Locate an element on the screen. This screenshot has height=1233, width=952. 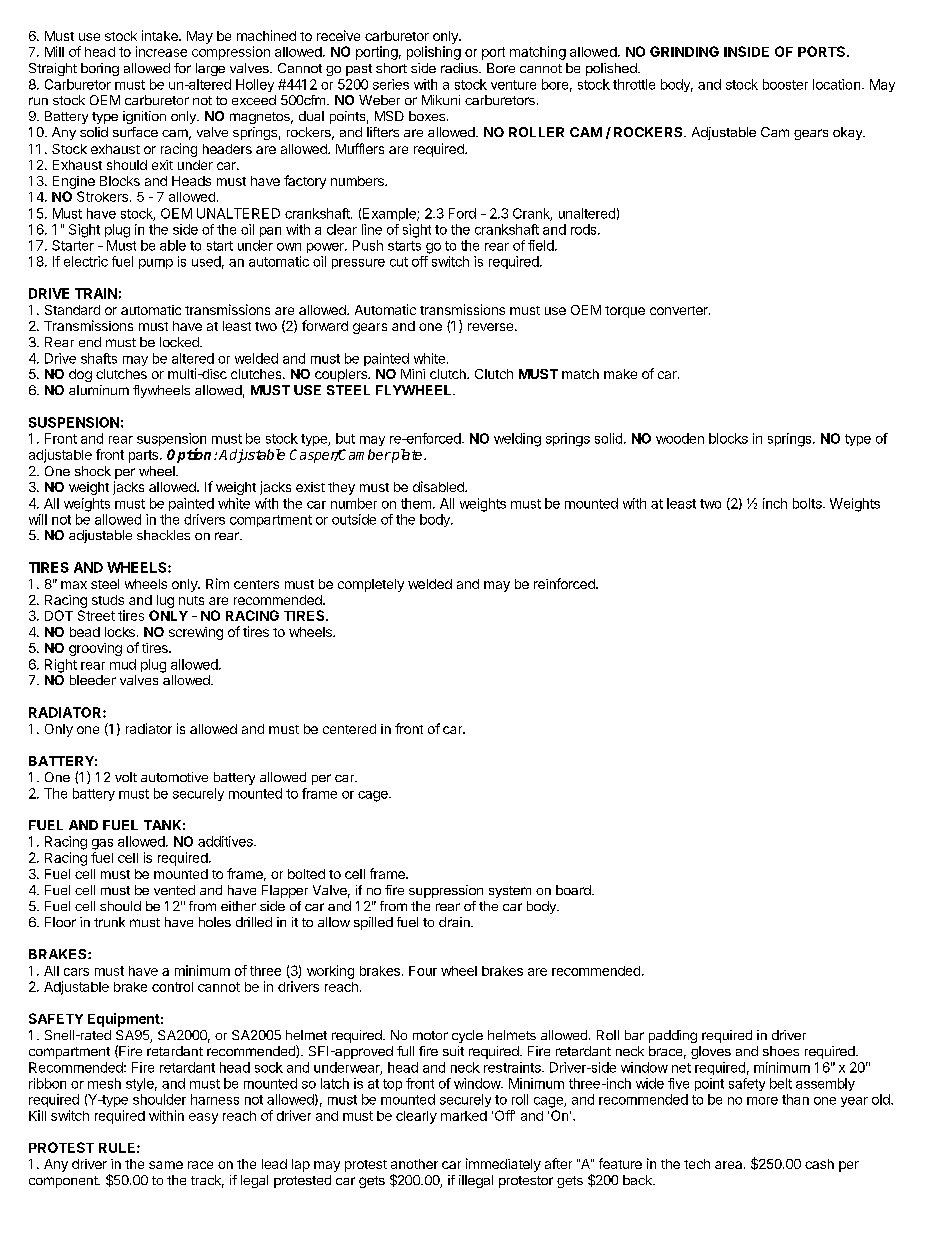
cash is located at coordinates (819, 1164).
